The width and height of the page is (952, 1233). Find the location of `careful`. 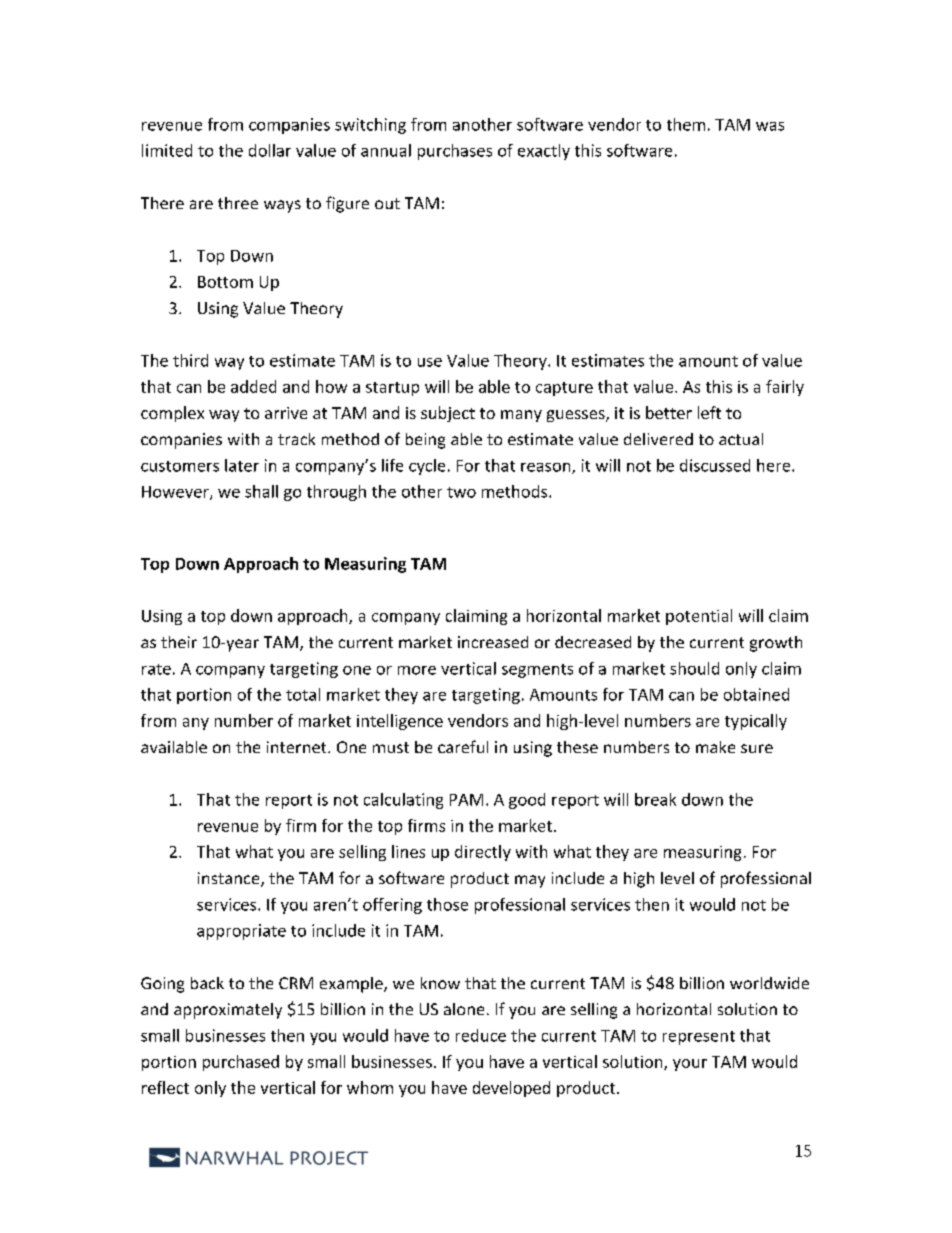

careful is located at coordinates (463, 746).
